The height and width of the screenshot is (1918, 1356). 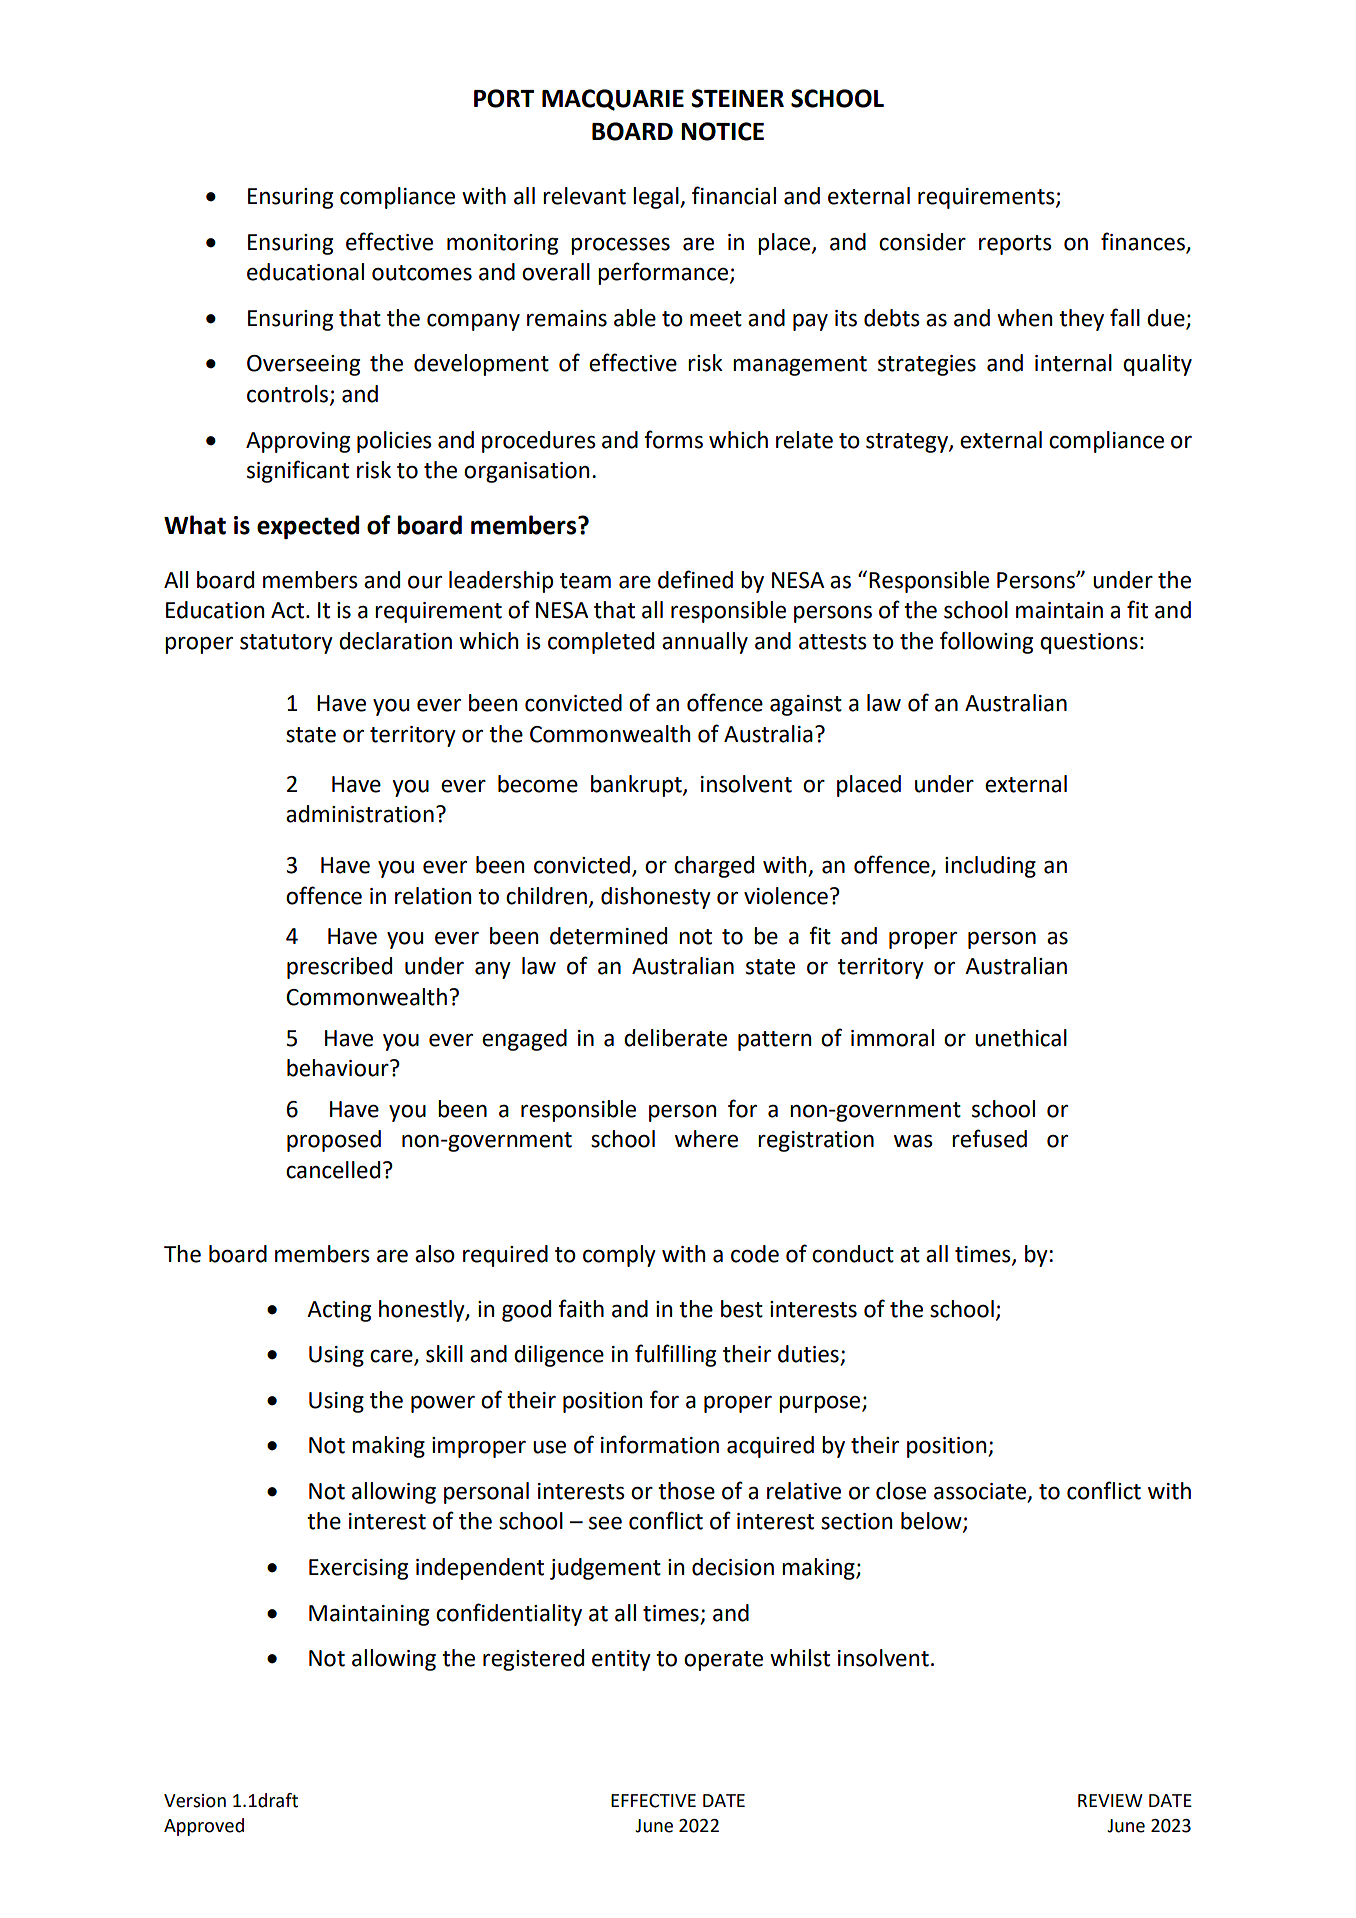 I want to click on refused, so click(x=989, y=1138).
